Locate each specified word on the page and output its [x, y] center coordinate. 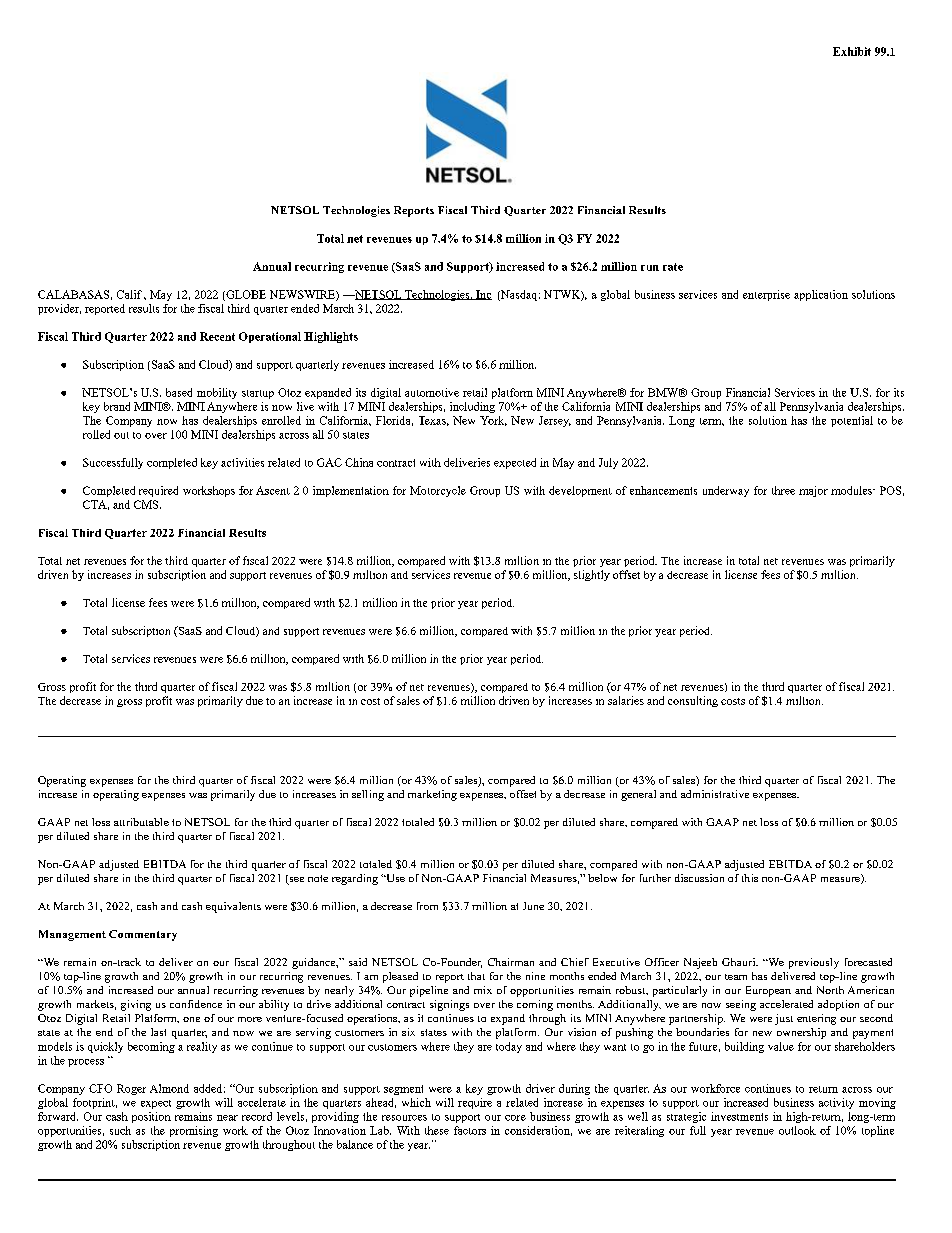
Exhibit [852, 51]
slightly [592, 575]
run [650, 268]
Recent [217, 336]
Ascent [273, 490]
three [783, 490]
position [151, 1117]
